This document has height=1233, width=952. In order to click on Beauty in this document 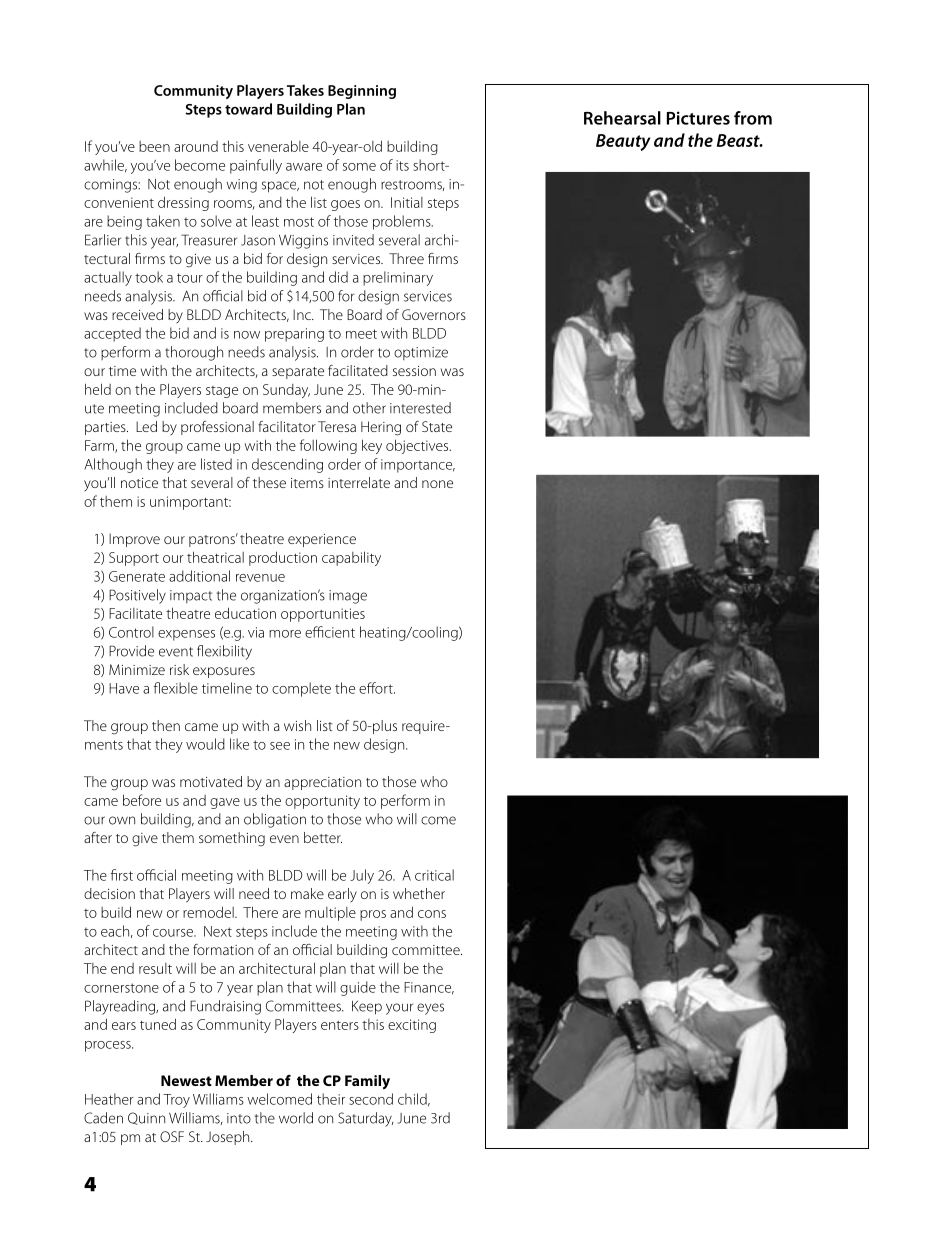, I will do `click(623, 142)`.
